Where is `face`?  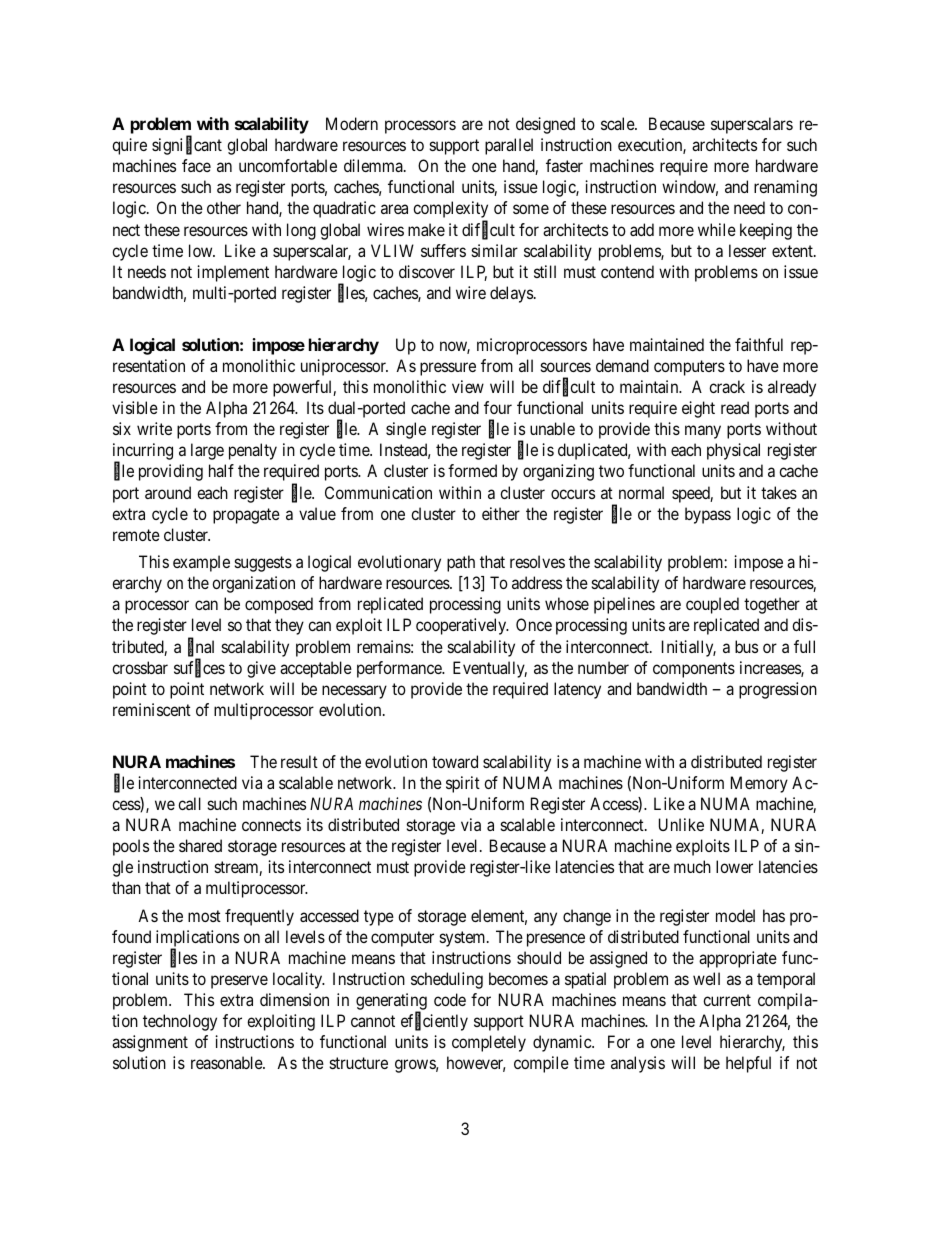 face is located at coordinates (196, 165).
